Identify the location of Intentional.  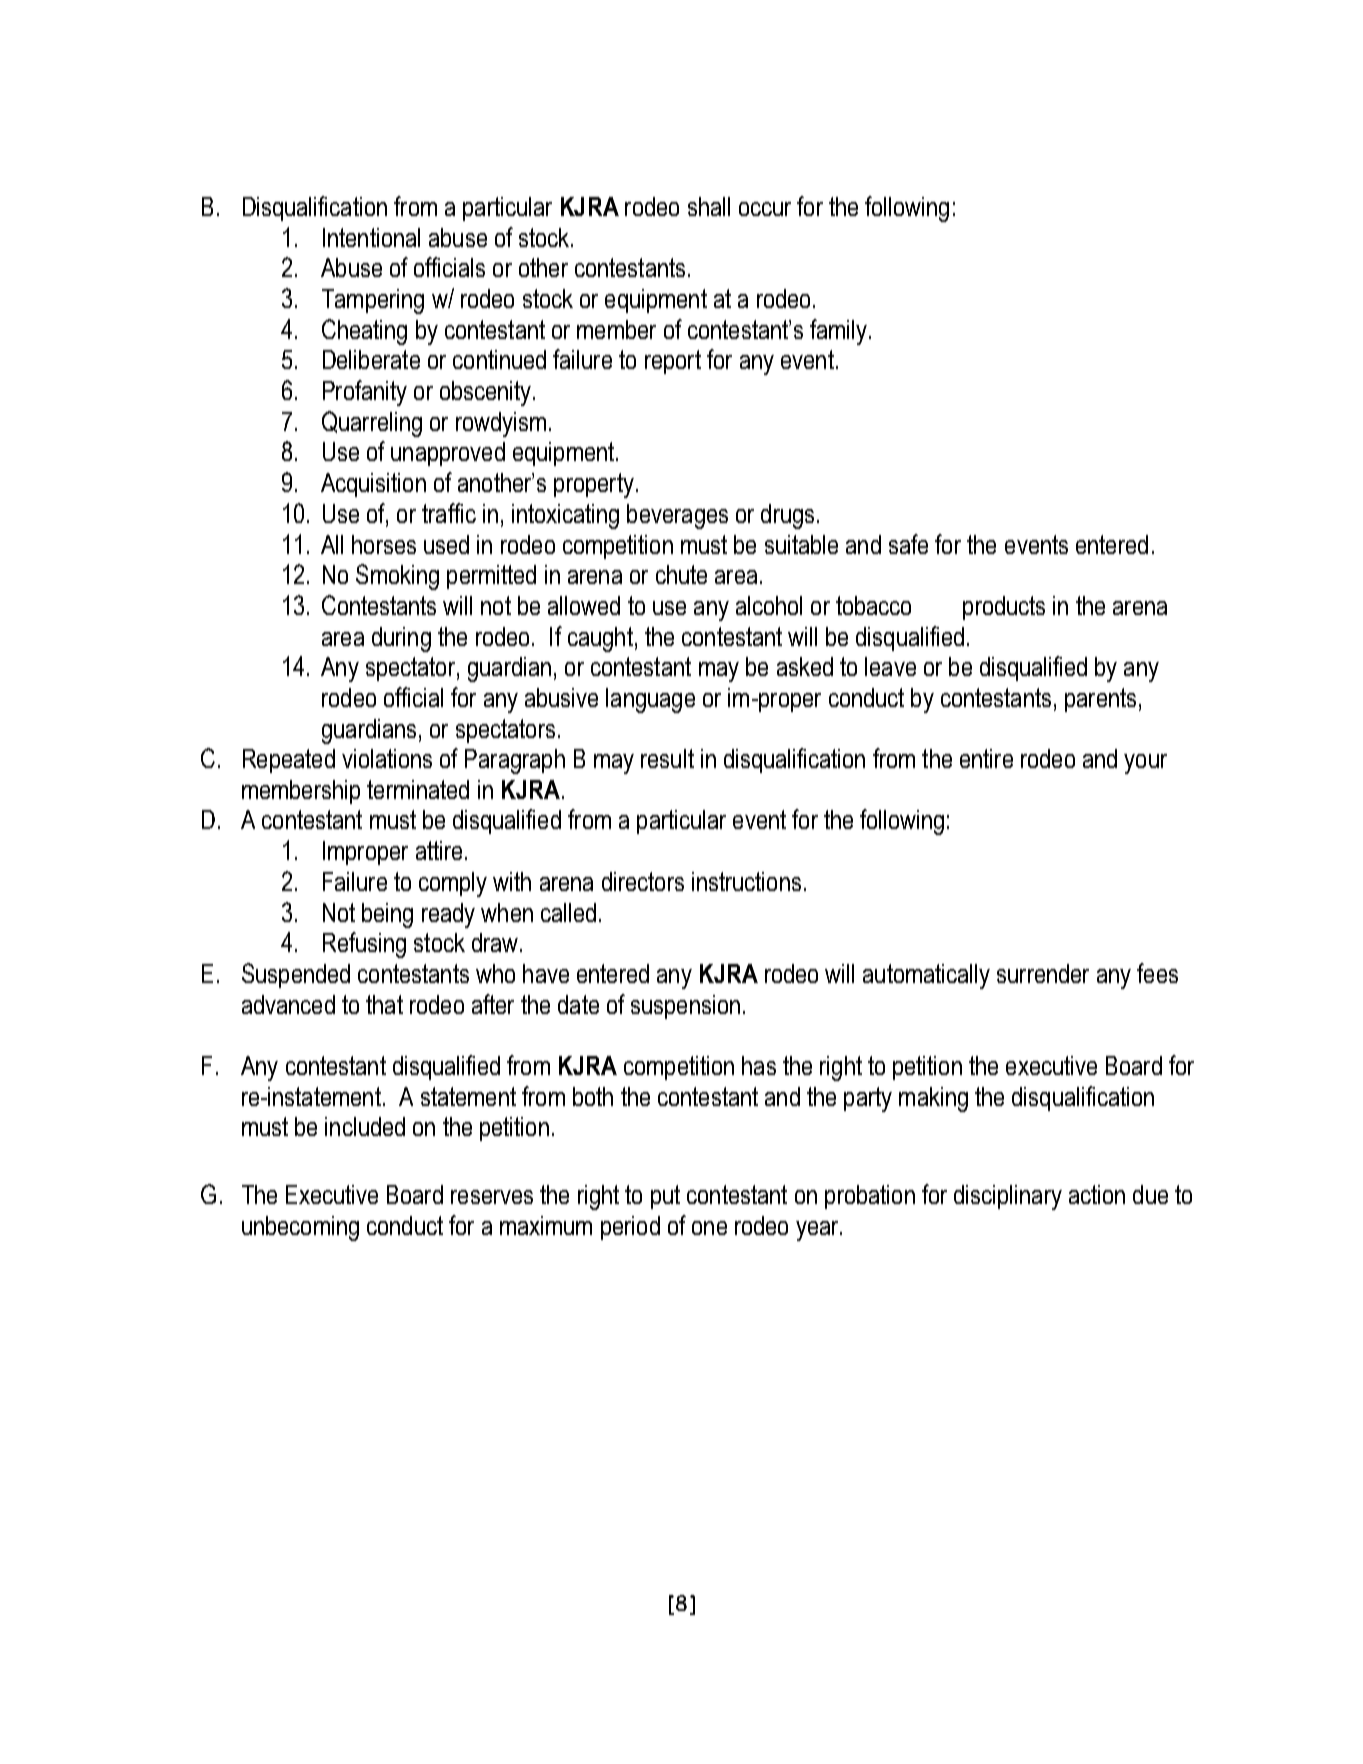
(371, 237).
